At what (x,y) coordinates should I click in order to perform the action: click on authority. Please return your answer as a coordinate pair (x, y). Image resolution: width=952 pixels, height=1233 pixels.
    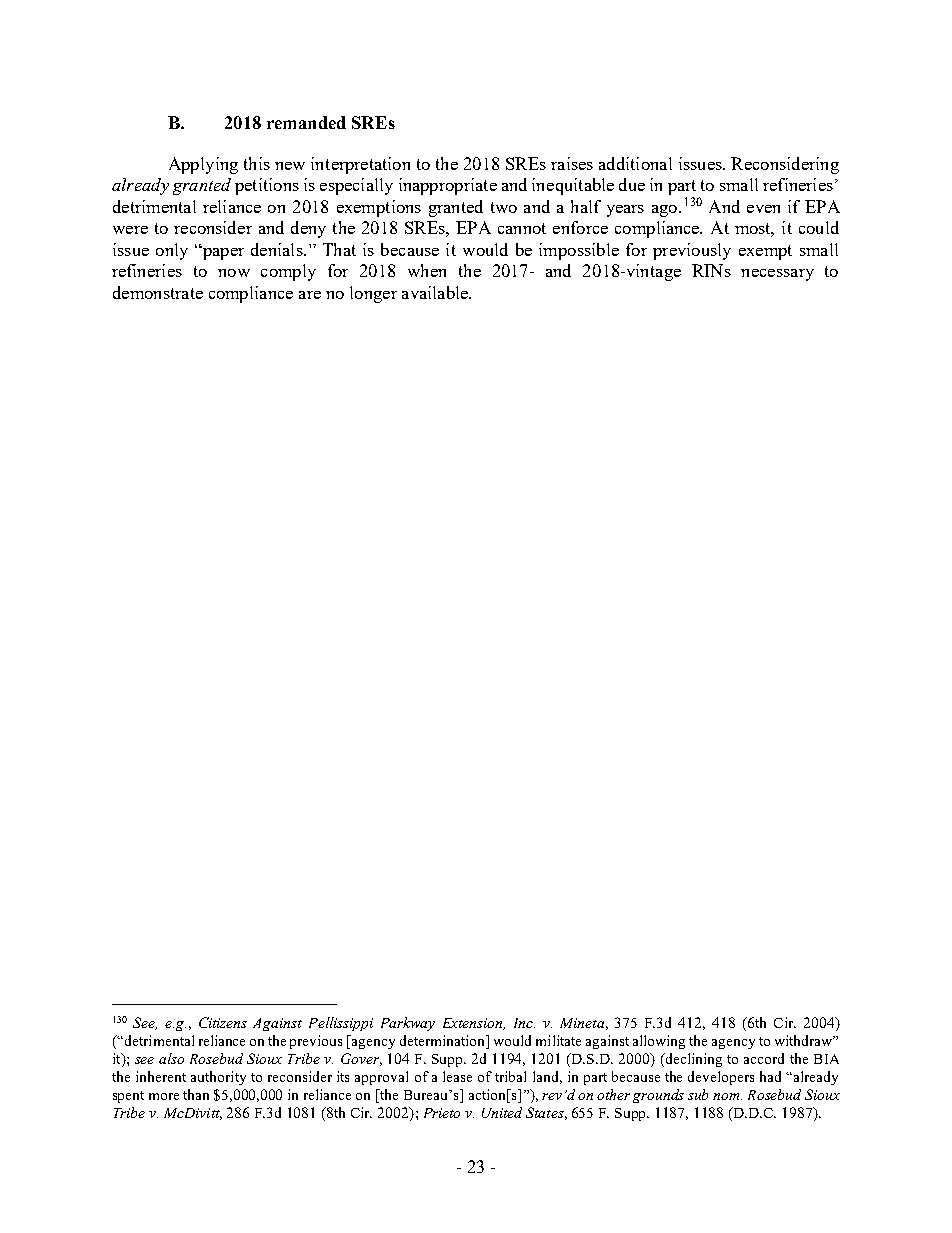
    Looking at the image, I should click on (218, 1078).
